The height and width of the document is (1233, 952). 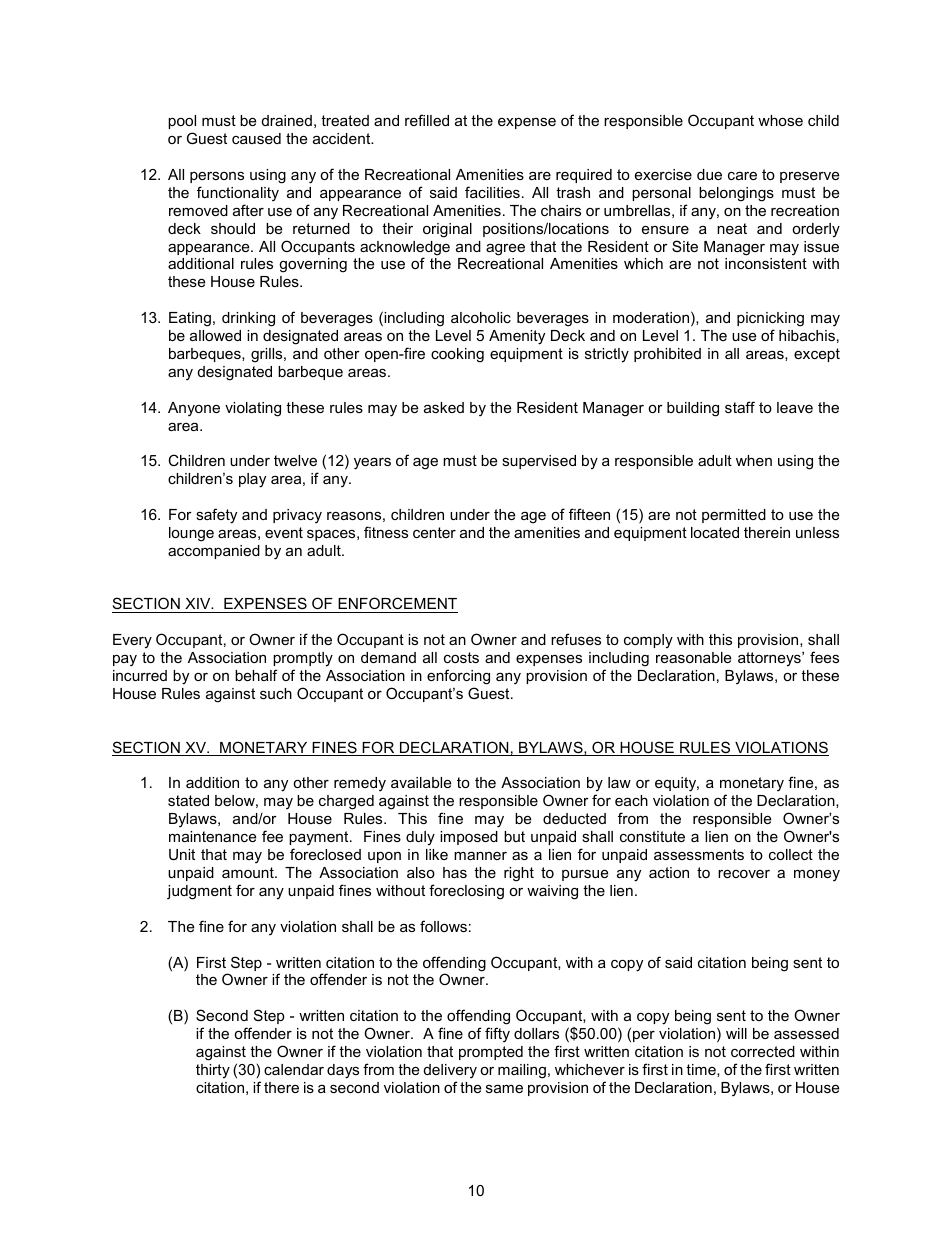 What do you see at coordinates (740, 407) in the document?
I see `staff` at bounding box center [740, 407].
